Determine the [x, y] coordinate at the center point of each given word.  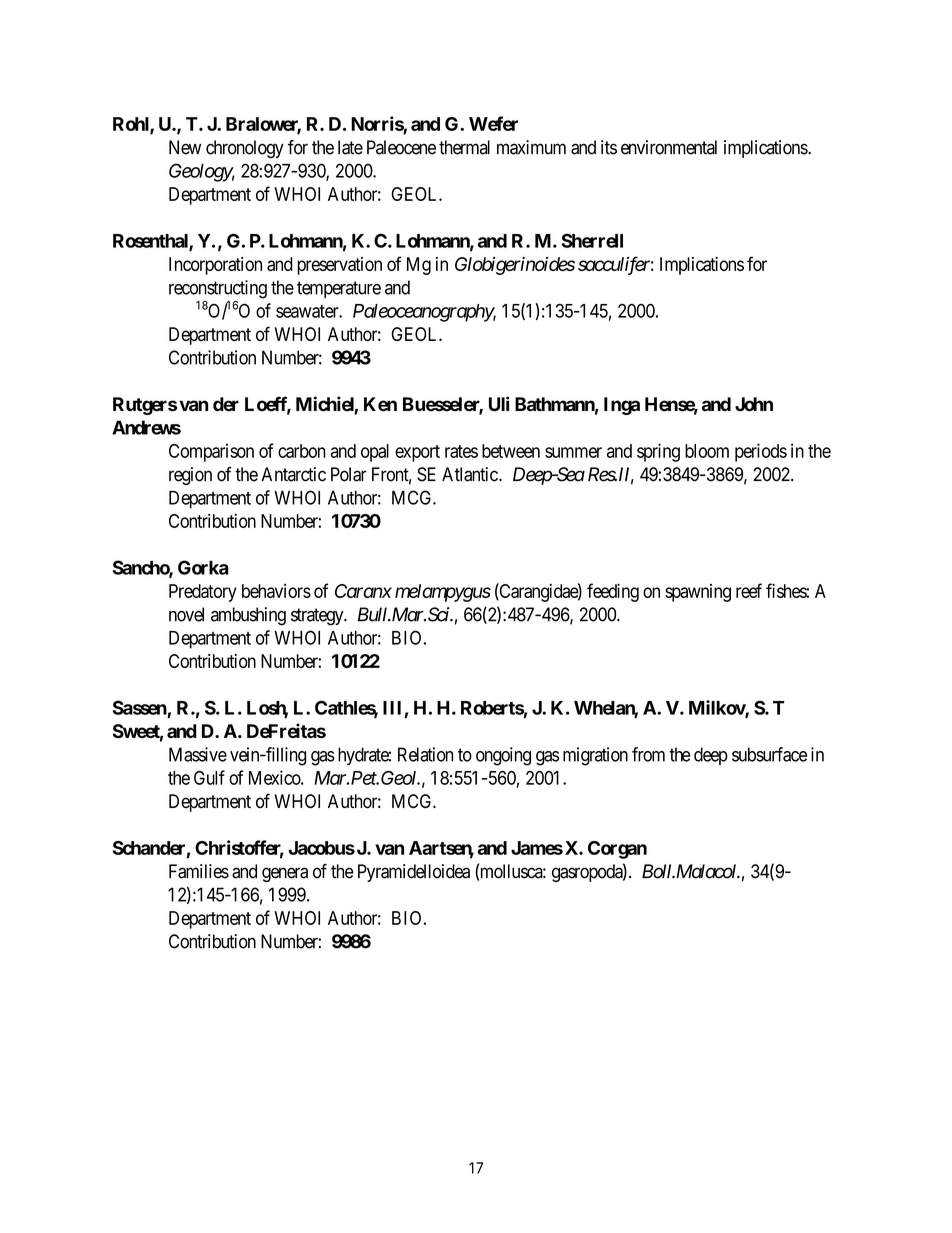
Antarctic [293, 474]
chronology [245, 149]
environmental [669, 147]
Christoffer [239, 848]
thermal [464, 147]
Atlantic [470, 474]
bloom [707, 451]
